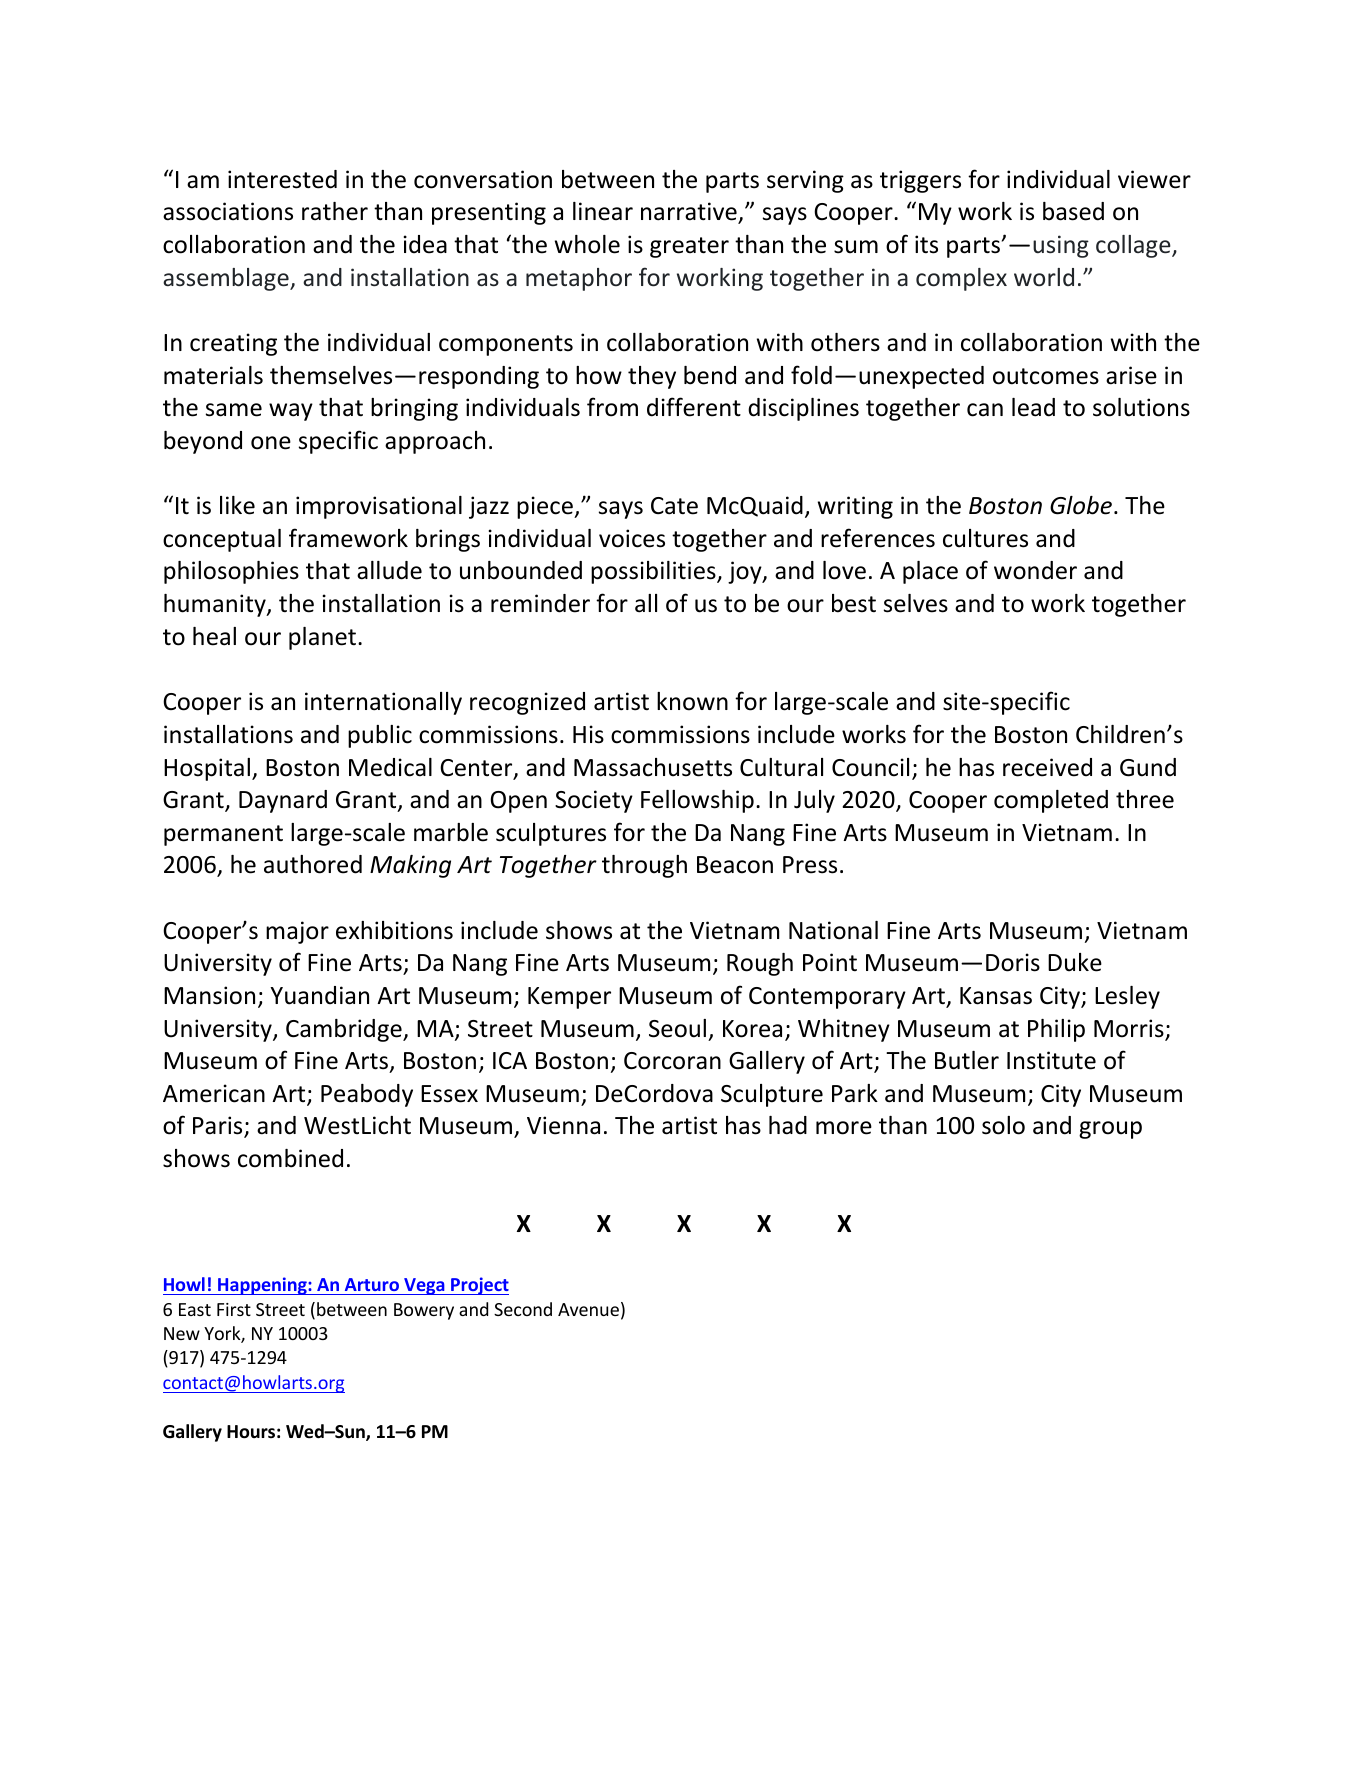 Image resolution: width=1364 pixels, height=1765 pixels. What do you see at coordinates (234, 1309) in the document?
I see `First` at bounding box center [234, 1309].
